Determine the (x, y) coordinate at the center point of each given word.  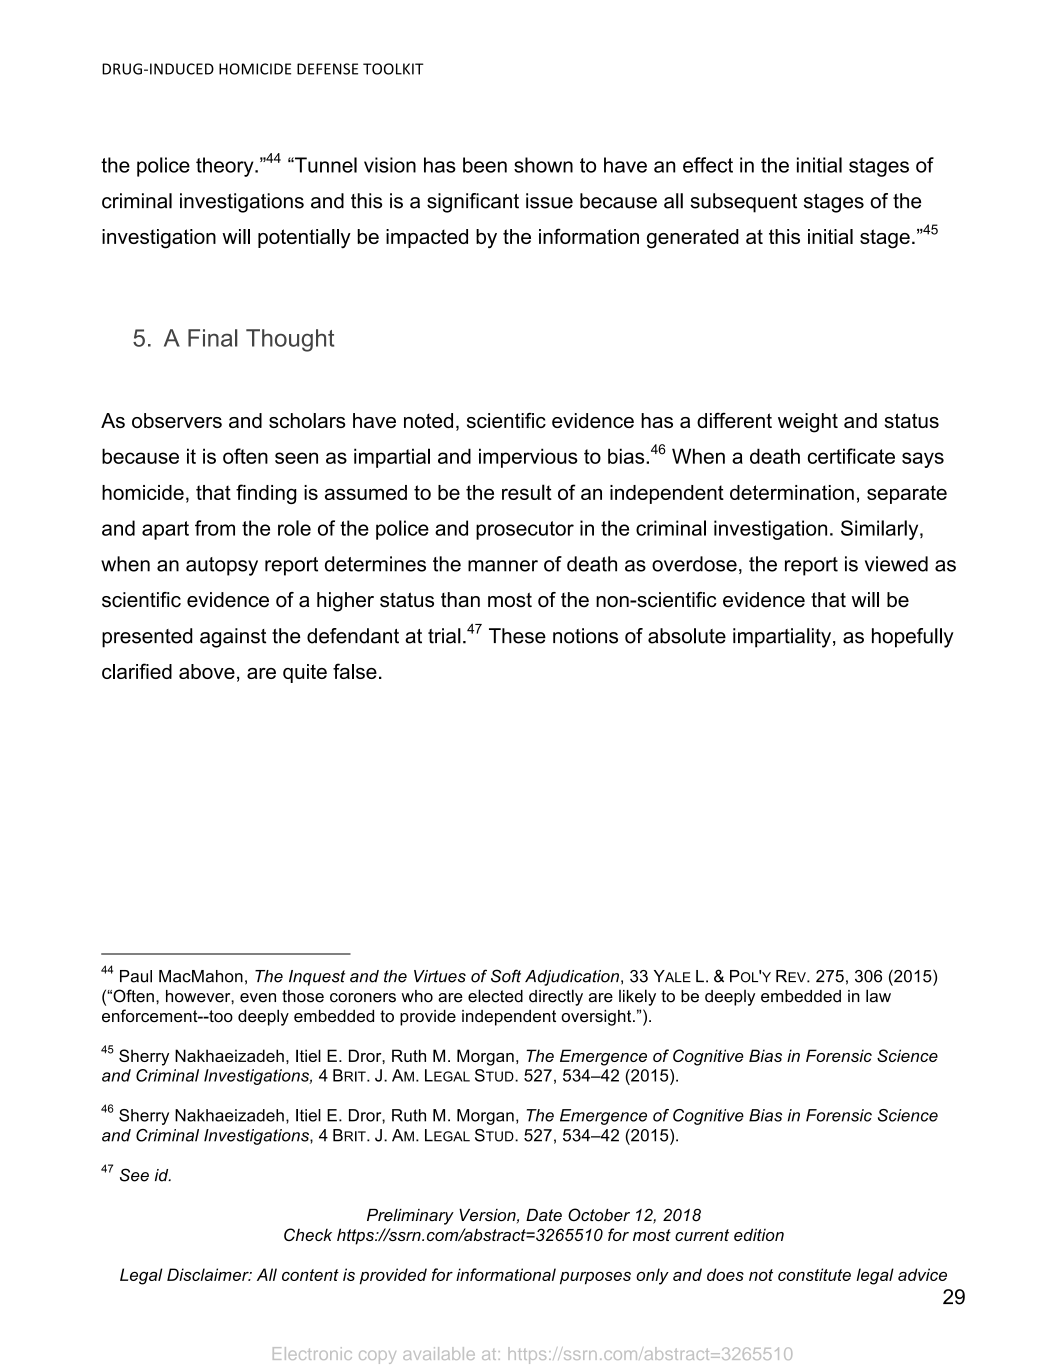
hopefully (913, 638)
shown (543, 165)
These (517, 636)
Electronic (312, 1353)
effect (708, 165)
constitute (814, 1274)
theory (226, 167)
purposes (595, 1278)
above (207, 671)
